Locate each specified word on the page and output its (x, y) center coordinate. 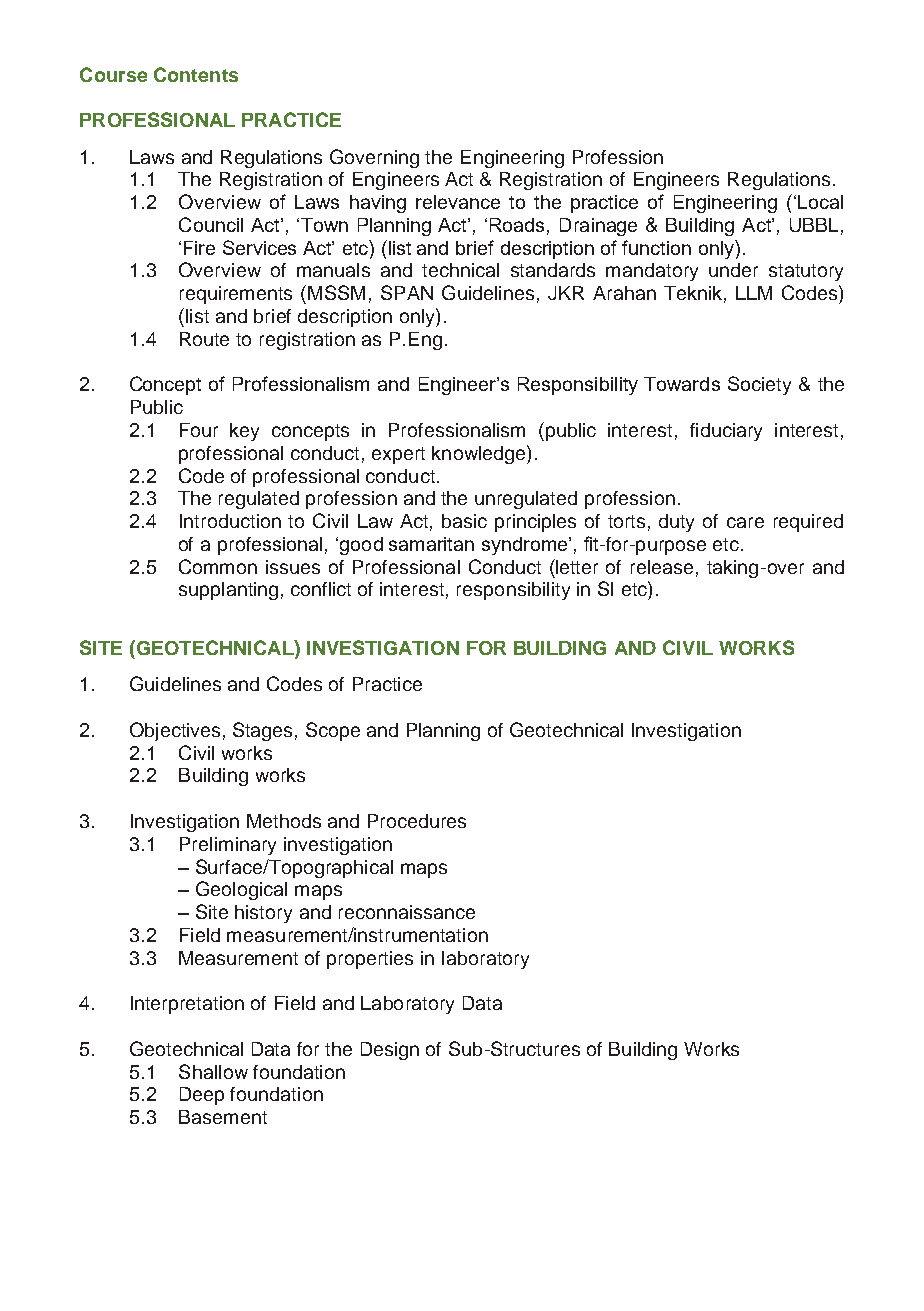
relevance (458, 202)
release (662, 567)
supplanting (228, 591)
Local (820, 202)
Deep (202, 1096)
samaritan (431, 544)
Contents (196, 74)
